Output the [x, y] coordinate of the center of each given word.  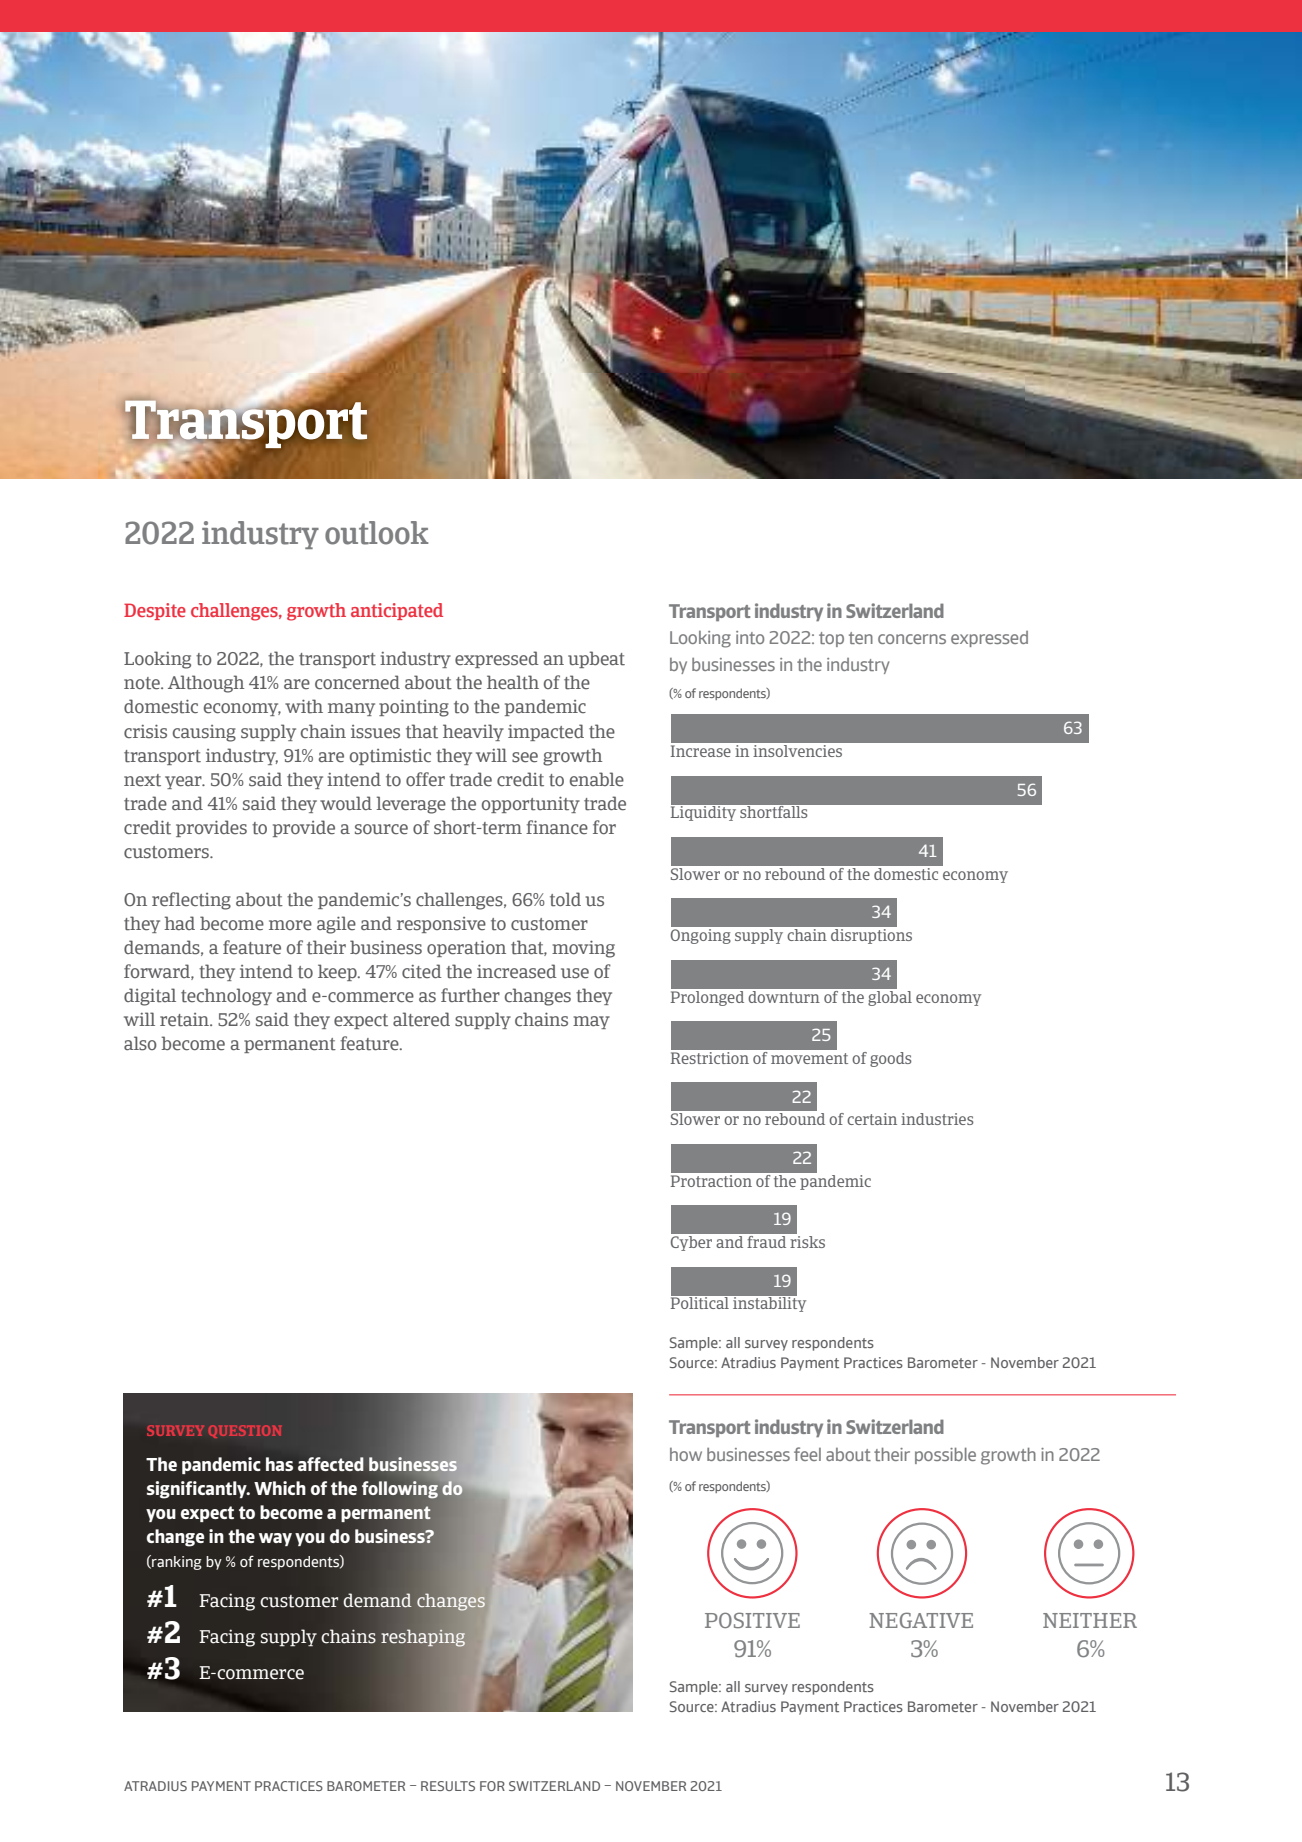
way [275, 1539]
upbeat [596, 659]
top [831, 639]
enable [597, 779]
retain [186, 1020]
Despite [155, 611]
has [279, 1464]
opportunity [531, 804]
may [591, 1022]
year [184, 782]
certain [872, 1119]
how [686, 1454]
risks [807, 1242]
